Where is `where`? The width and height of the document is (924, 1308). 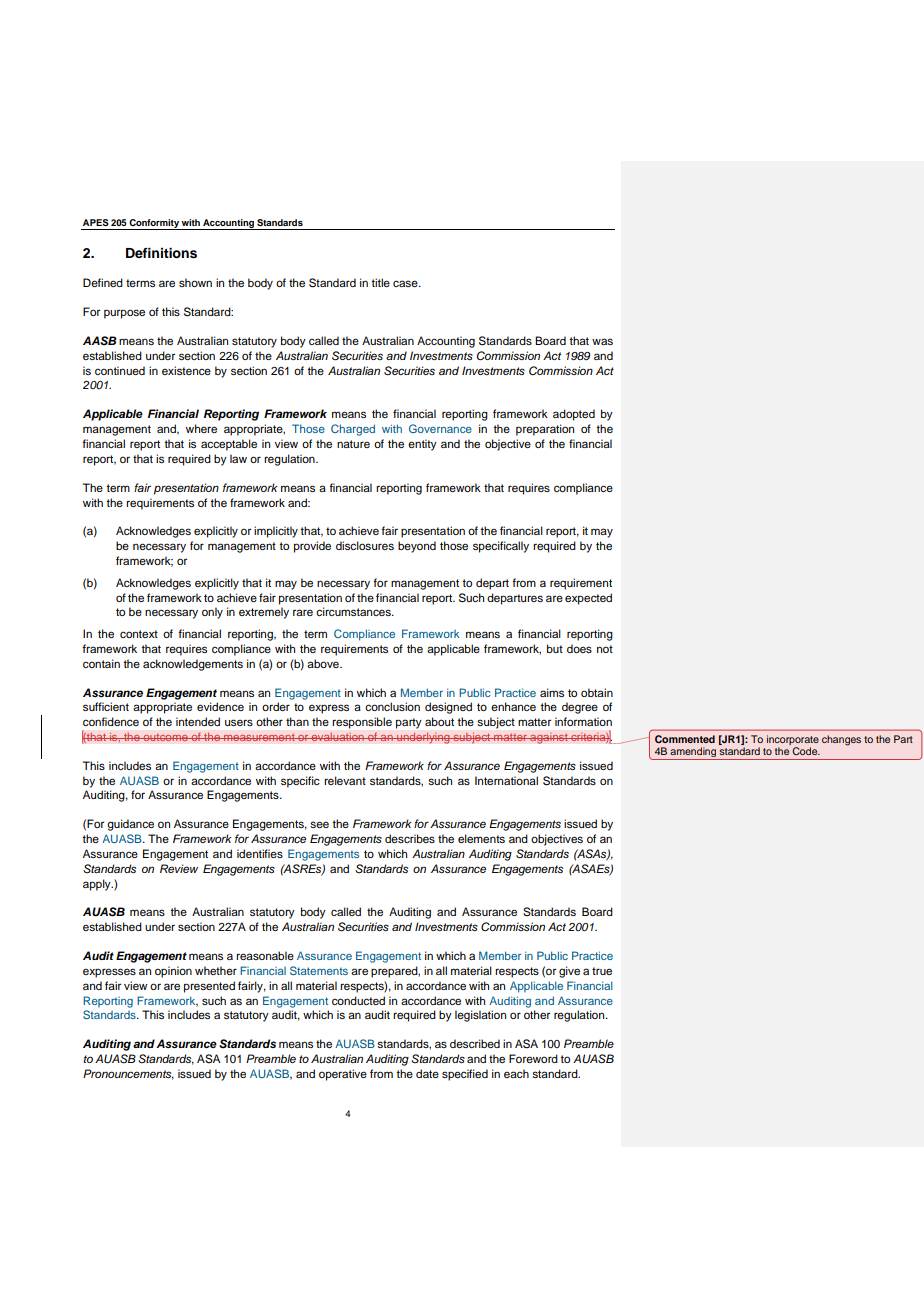
where is located at coordinates (201, 428).
